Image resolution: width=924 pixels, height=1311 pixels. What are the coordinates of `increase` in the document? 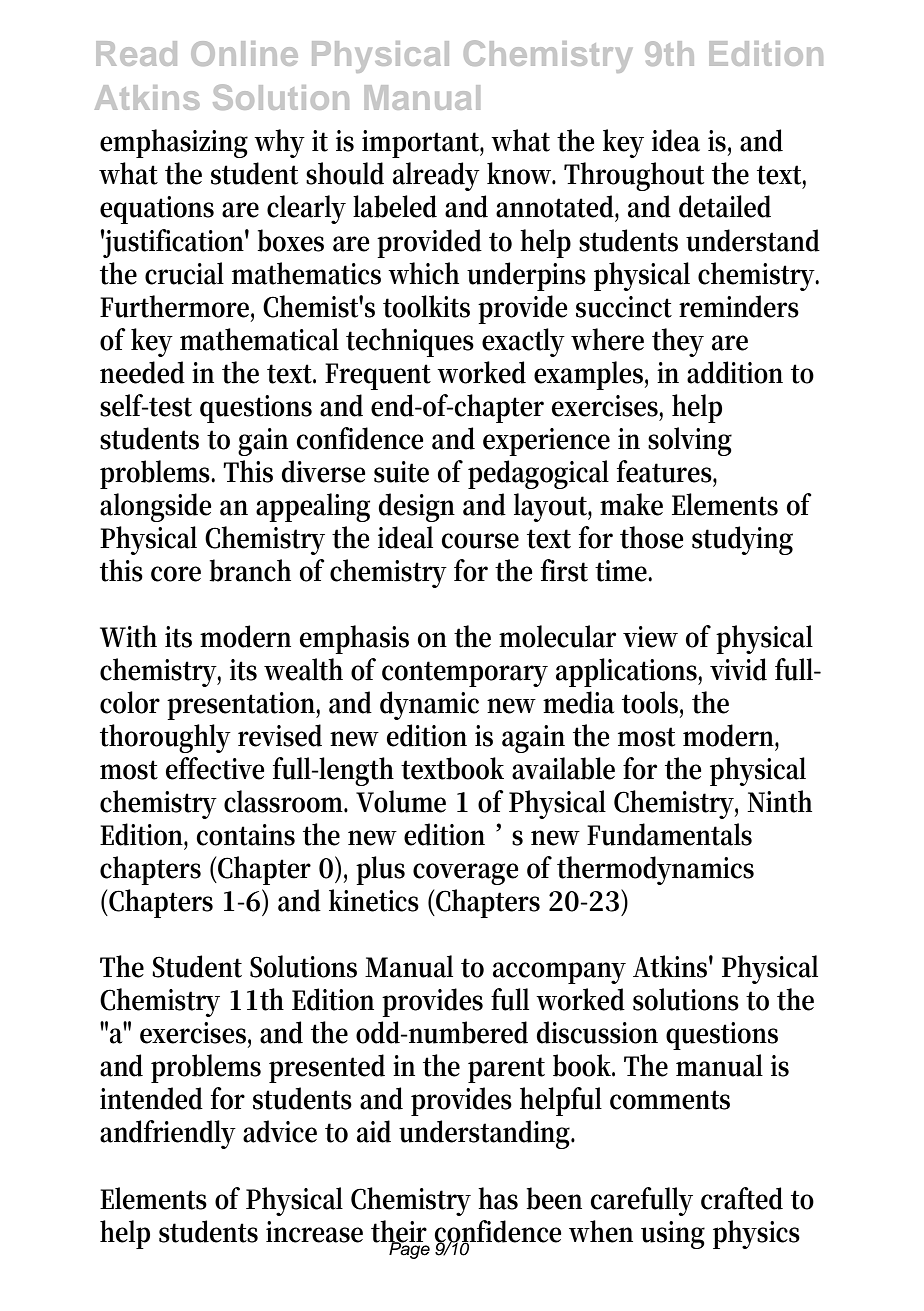 It's located at (314, 1232).
